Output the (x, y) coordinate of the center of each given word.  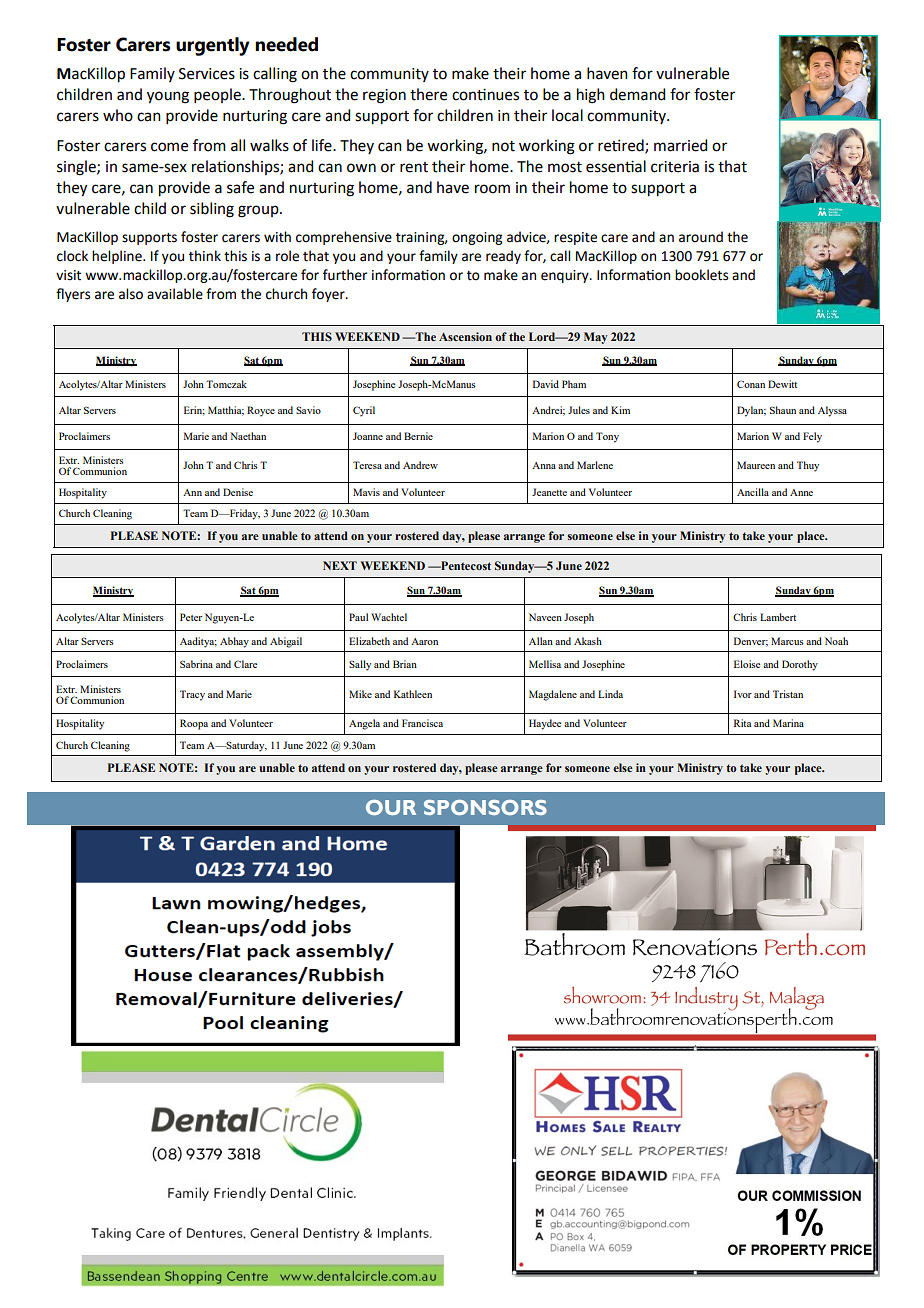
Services (207, 74)
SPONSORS (485, 807)
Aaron (424, 641)
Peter (191, 617)
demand (637, 94)
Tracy (192, 695)
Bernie (418, 436)
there (428, 94)
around (701, 237)
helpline (118, 257)
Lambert (778, 617)
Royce (261, 411)
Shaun (783, 410)
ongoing (477, 238)
